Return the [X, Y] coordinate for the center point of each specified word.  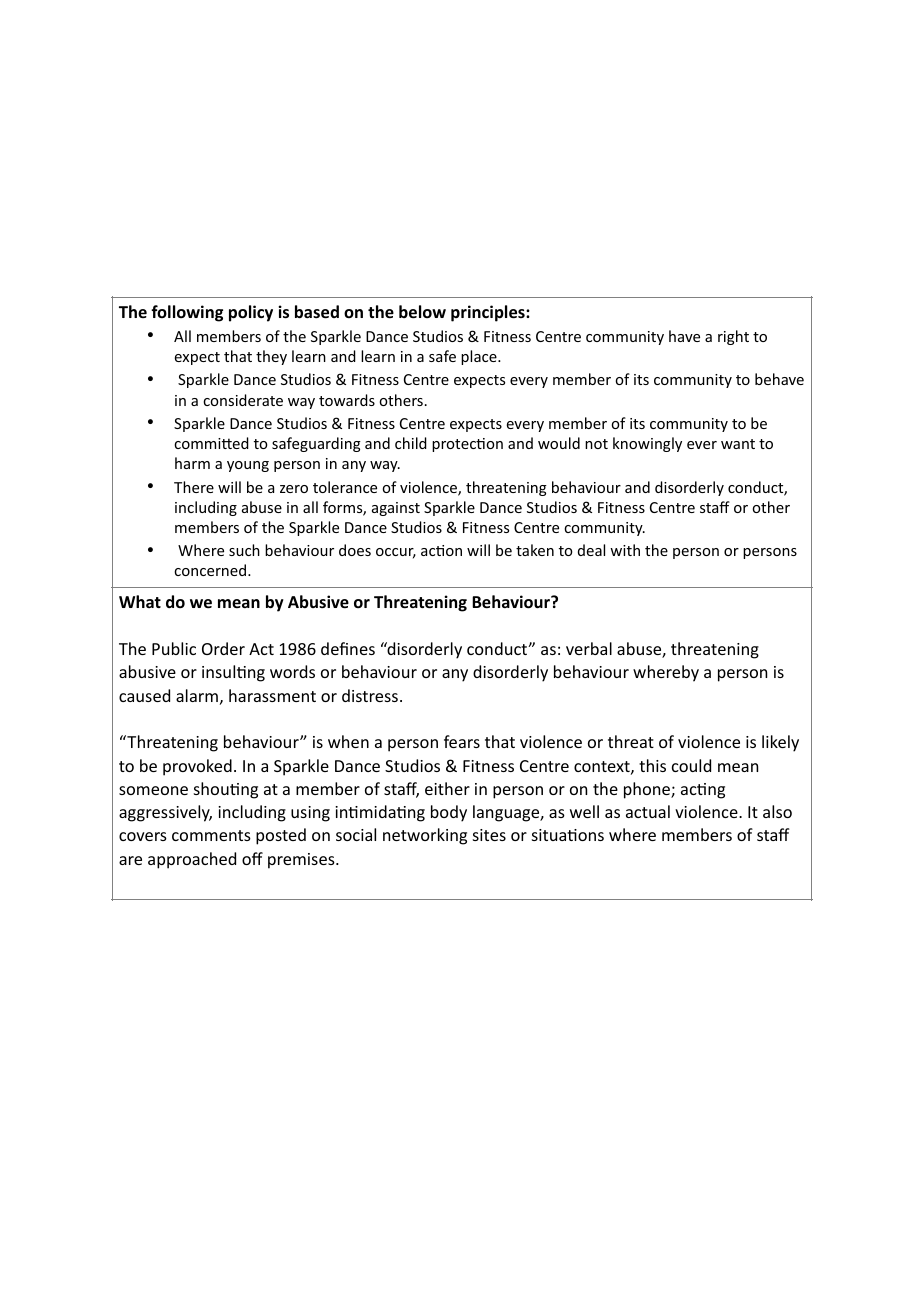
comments [211, 835]
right [733, 337]
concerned [211, 570]
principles [489, 313]
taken [535, 550]
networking [425, 836]
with [625, 550]
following [187, 313]
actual [648, 811]
